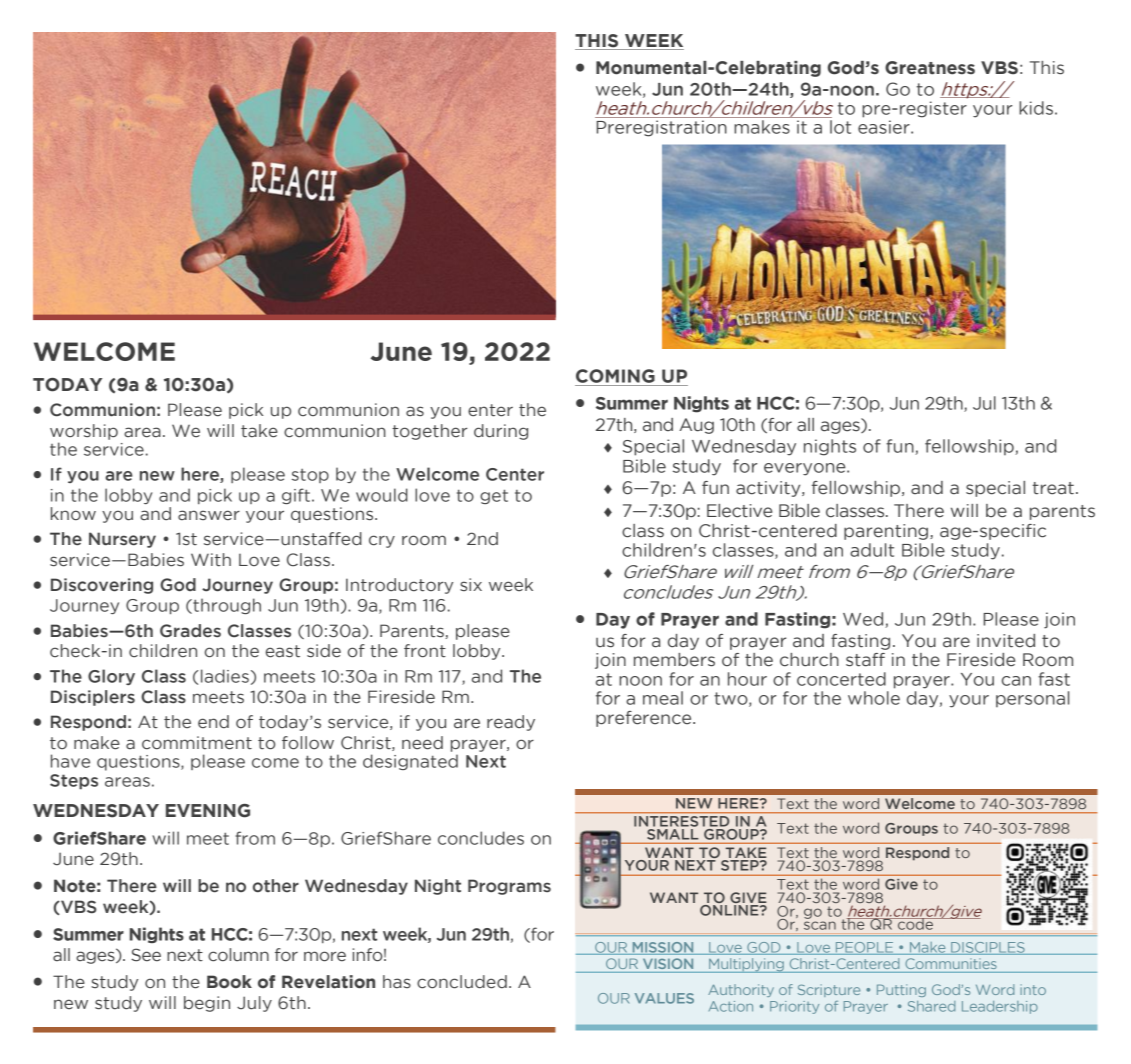 This screenshot has height=1064, width=1131. What do you see at coordinates (951, 964) in the screenshot?
I see `Communities` at bounding box center [951, 964].
